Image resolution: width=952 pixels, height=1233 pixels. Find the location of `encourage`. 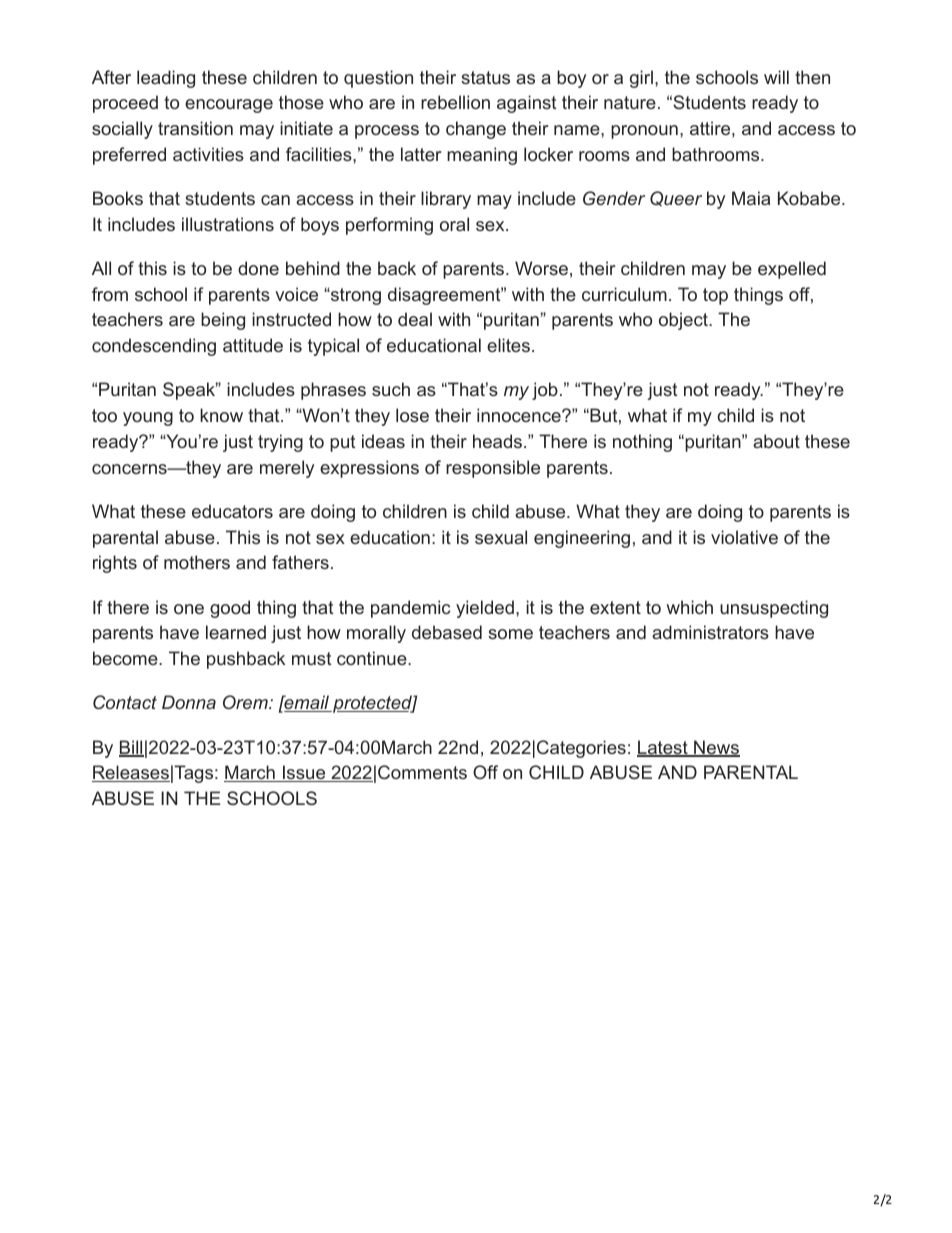

encourage is located at coordinates (229, 106).
